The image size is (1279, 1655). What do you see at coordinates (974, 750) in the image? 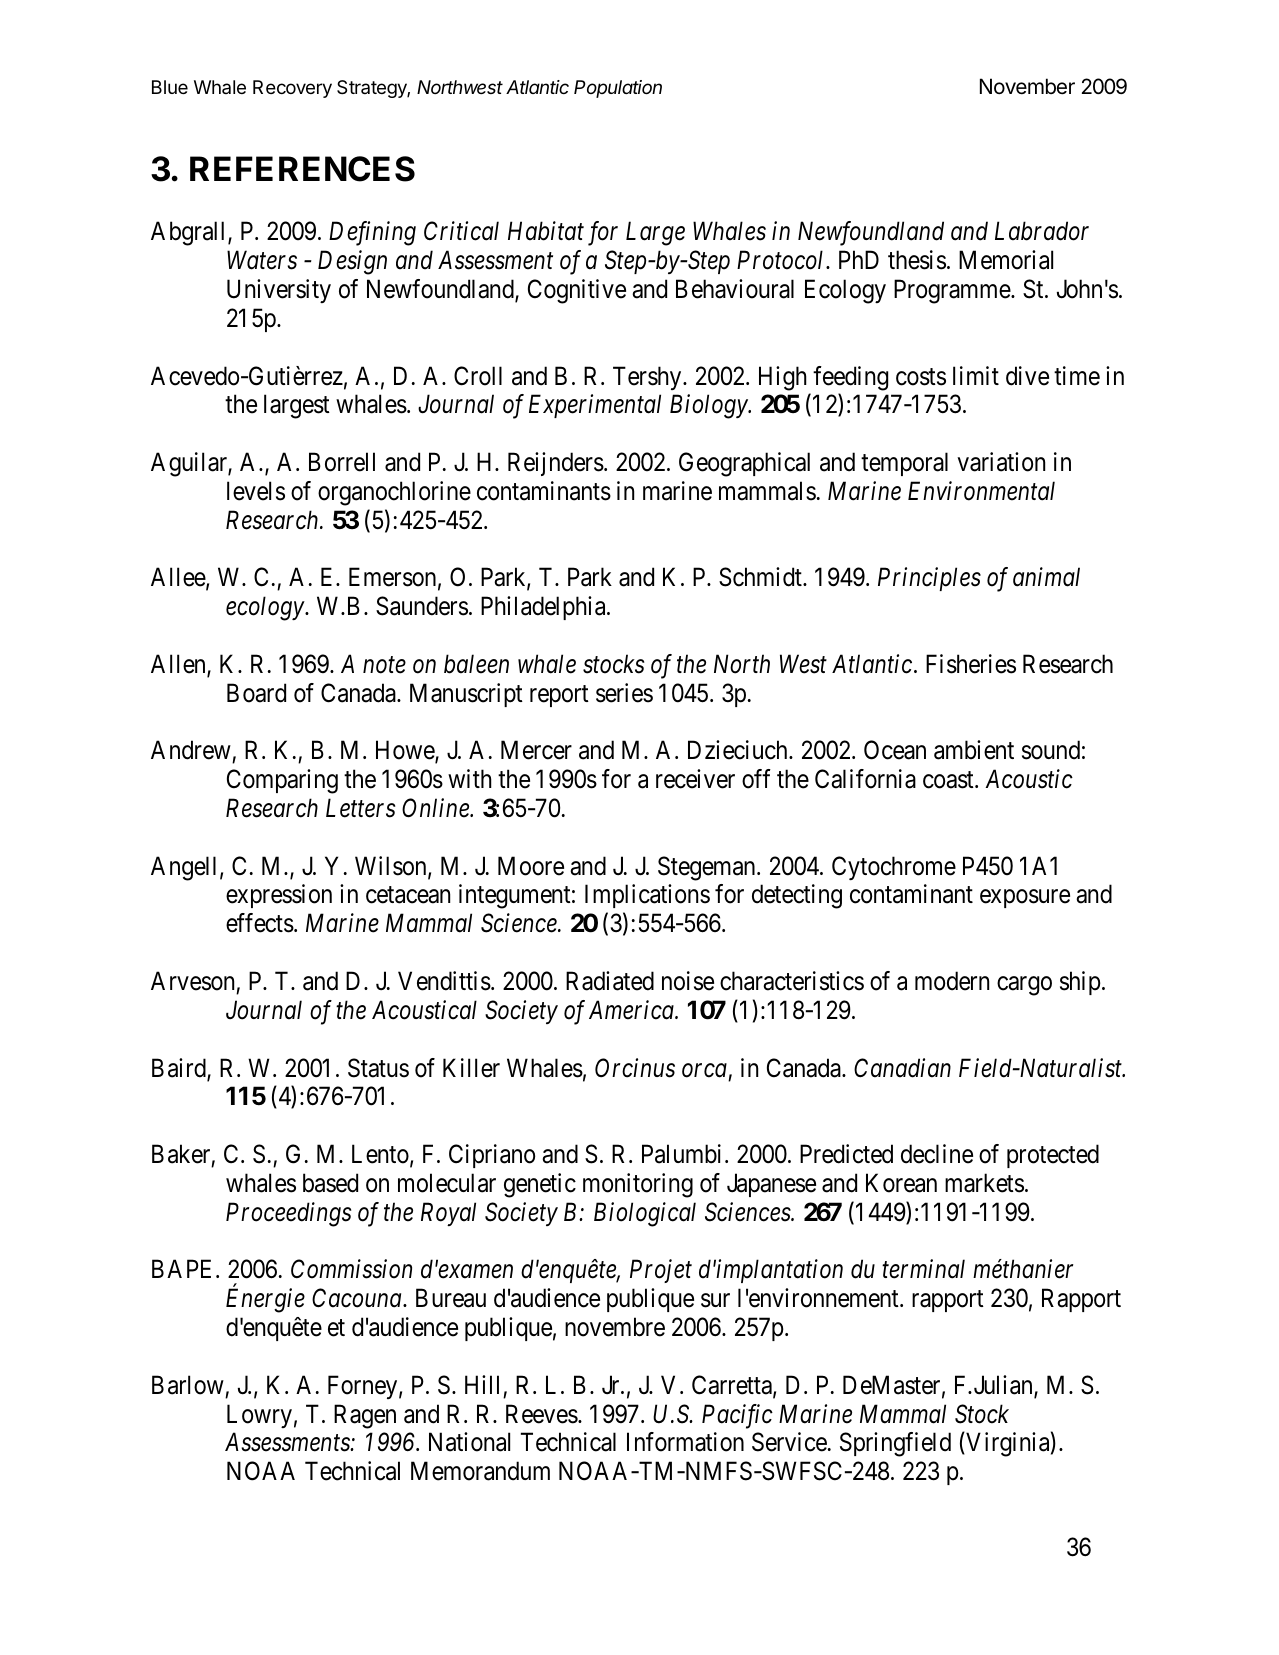
I see `ambient` at bounding box center [974, 750].
